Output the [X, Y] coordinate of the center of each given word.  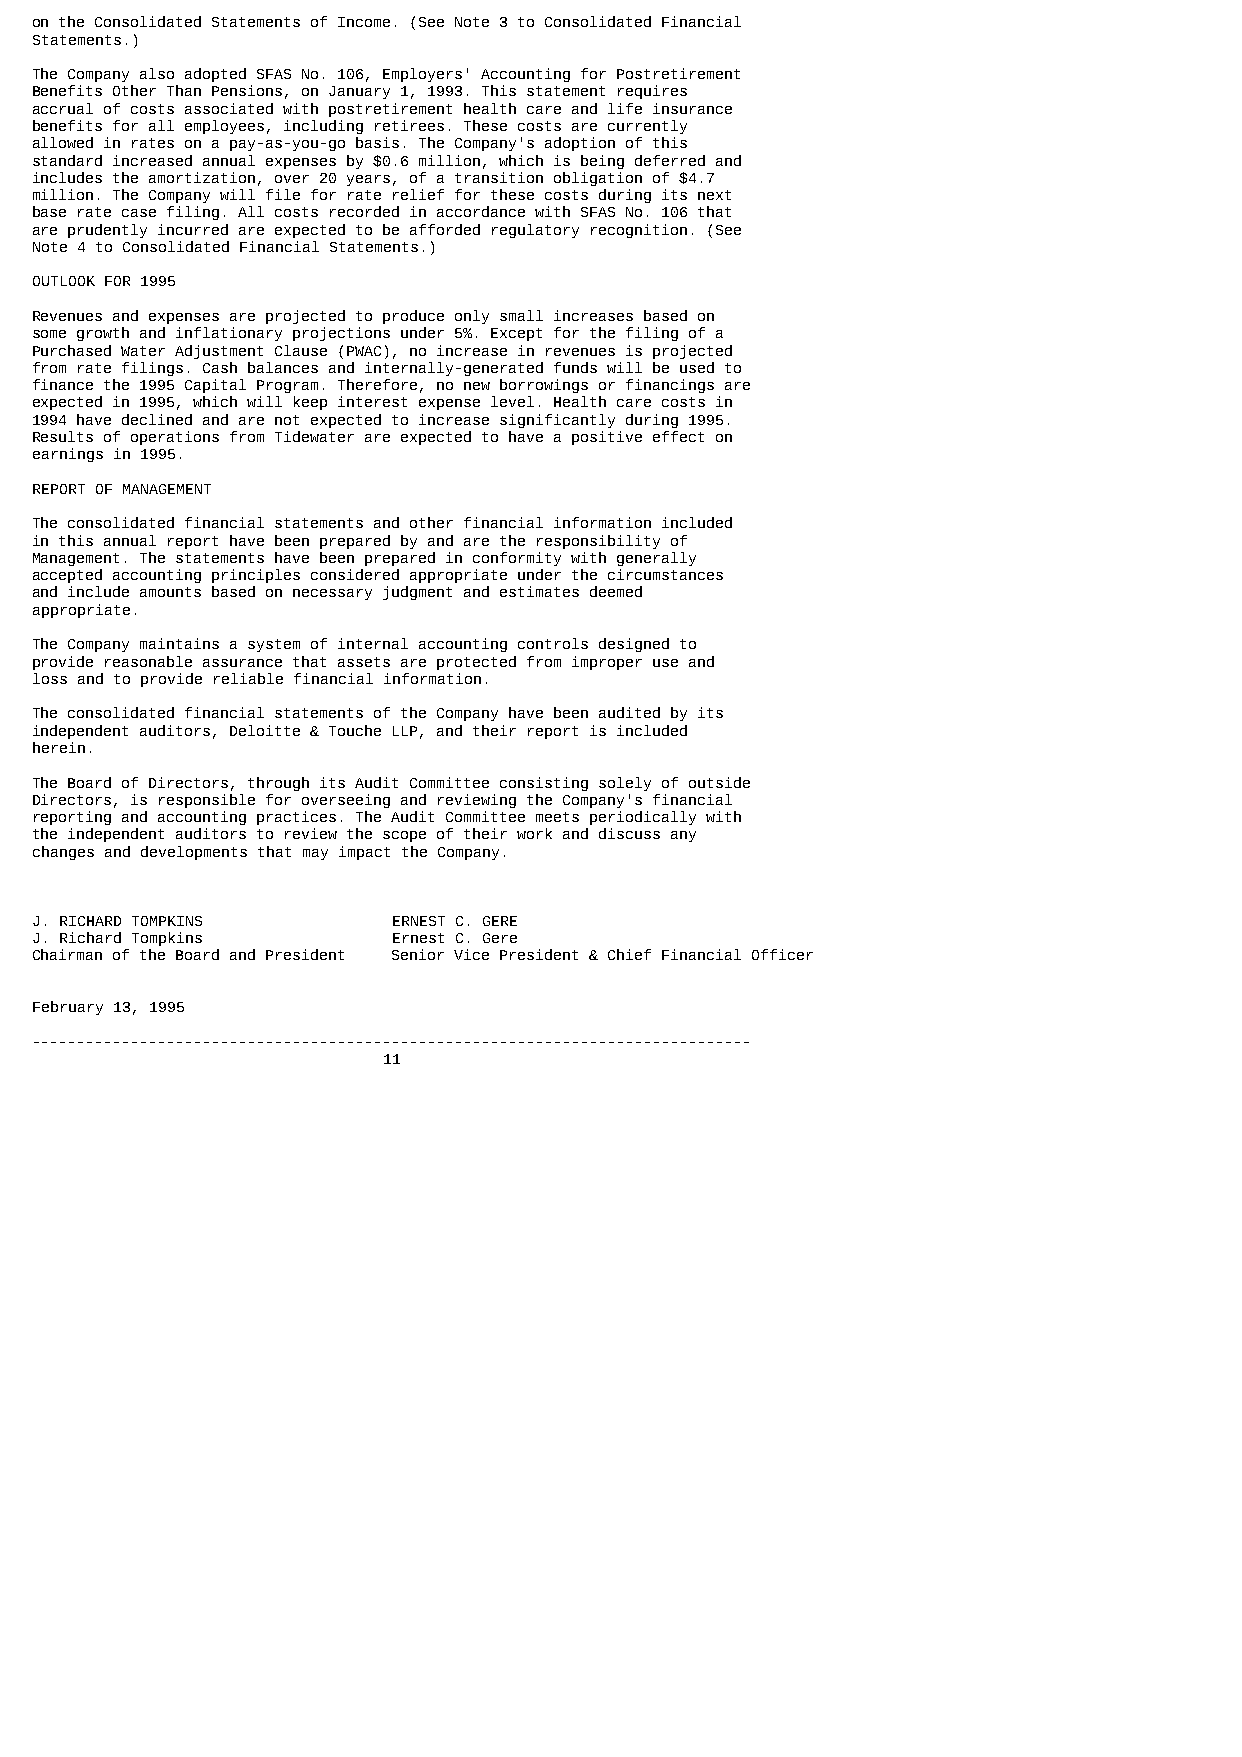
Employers [422, 75]
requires [652, 92]
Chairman [67, 954]
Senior [418, 954]
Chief [629, 954]
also [157, 73]
